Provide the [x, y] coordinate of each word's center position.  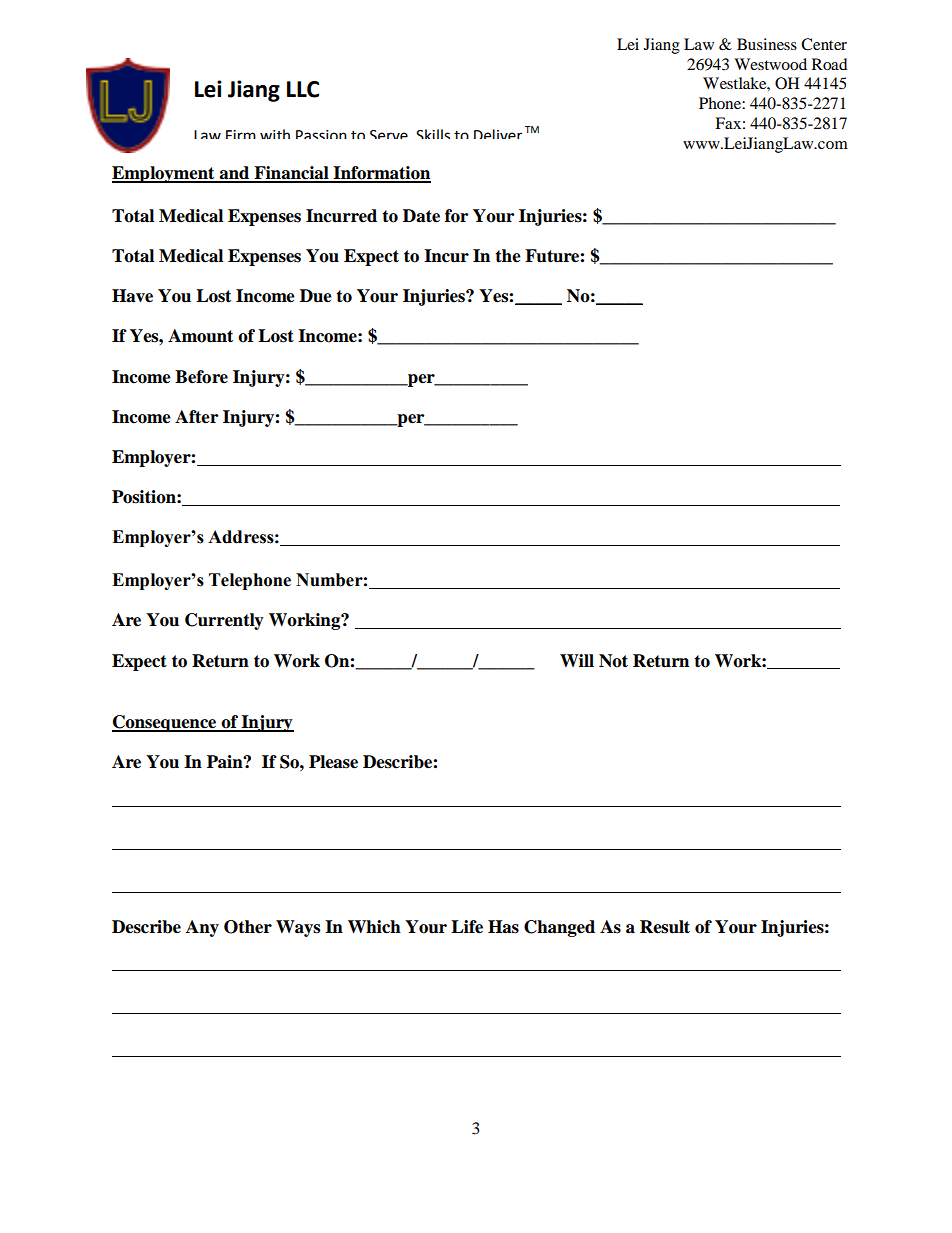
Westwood [770, 64]
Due [316, 296]
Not [613, 661]
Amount [200, 336]
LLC [303, 89]
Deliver [498, 134]
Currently [224, 621]
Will [577, 660]
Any [202, 928]
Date [421, 216]
